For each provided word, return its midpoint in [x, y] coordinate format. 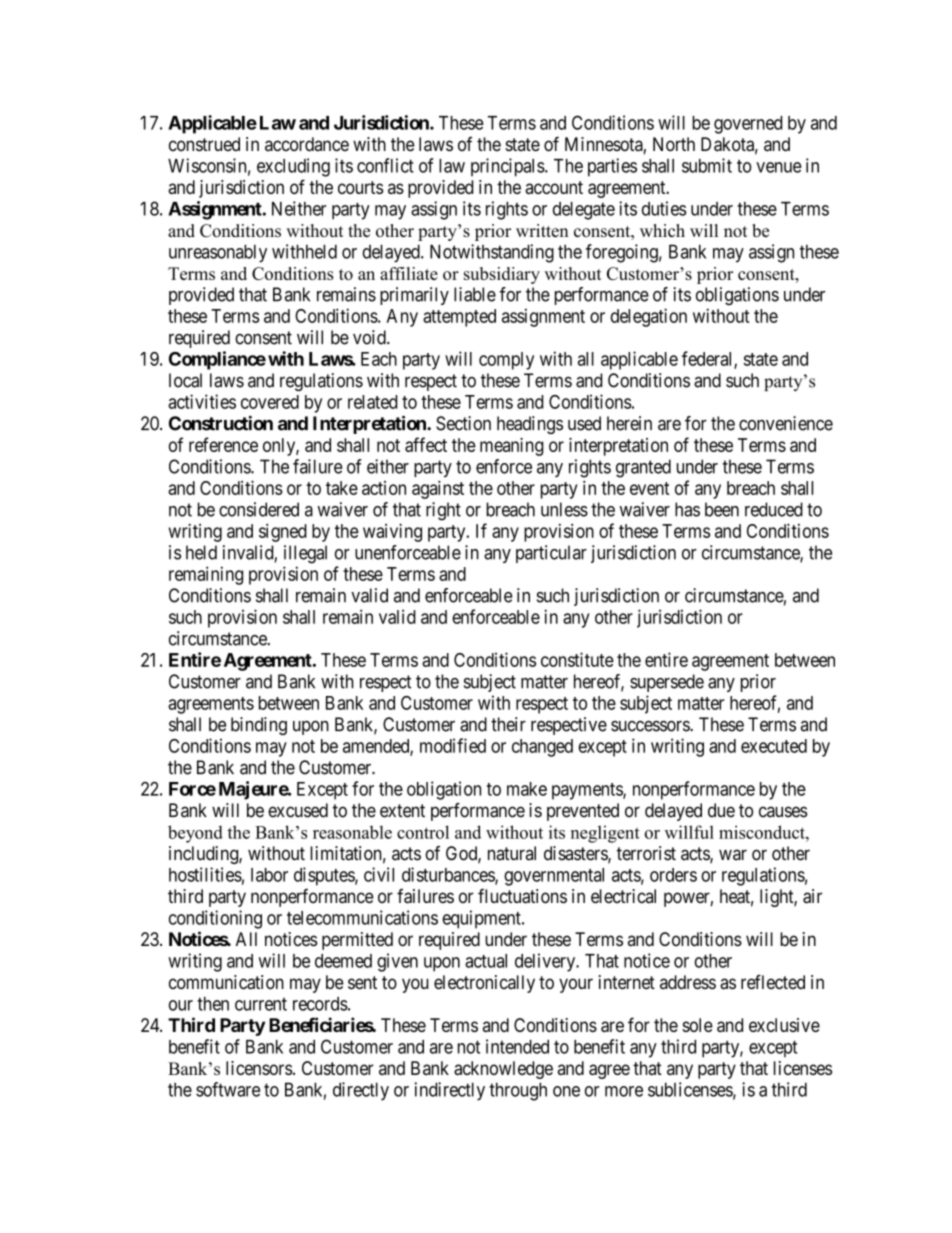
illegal [305, 554]
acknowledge [503, 1070]
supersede [667, 683]
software [228, 1089]
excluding [293, 167]
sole [697, 1025]
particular [551, 554]
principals [508, 167]
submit [707, 165]
